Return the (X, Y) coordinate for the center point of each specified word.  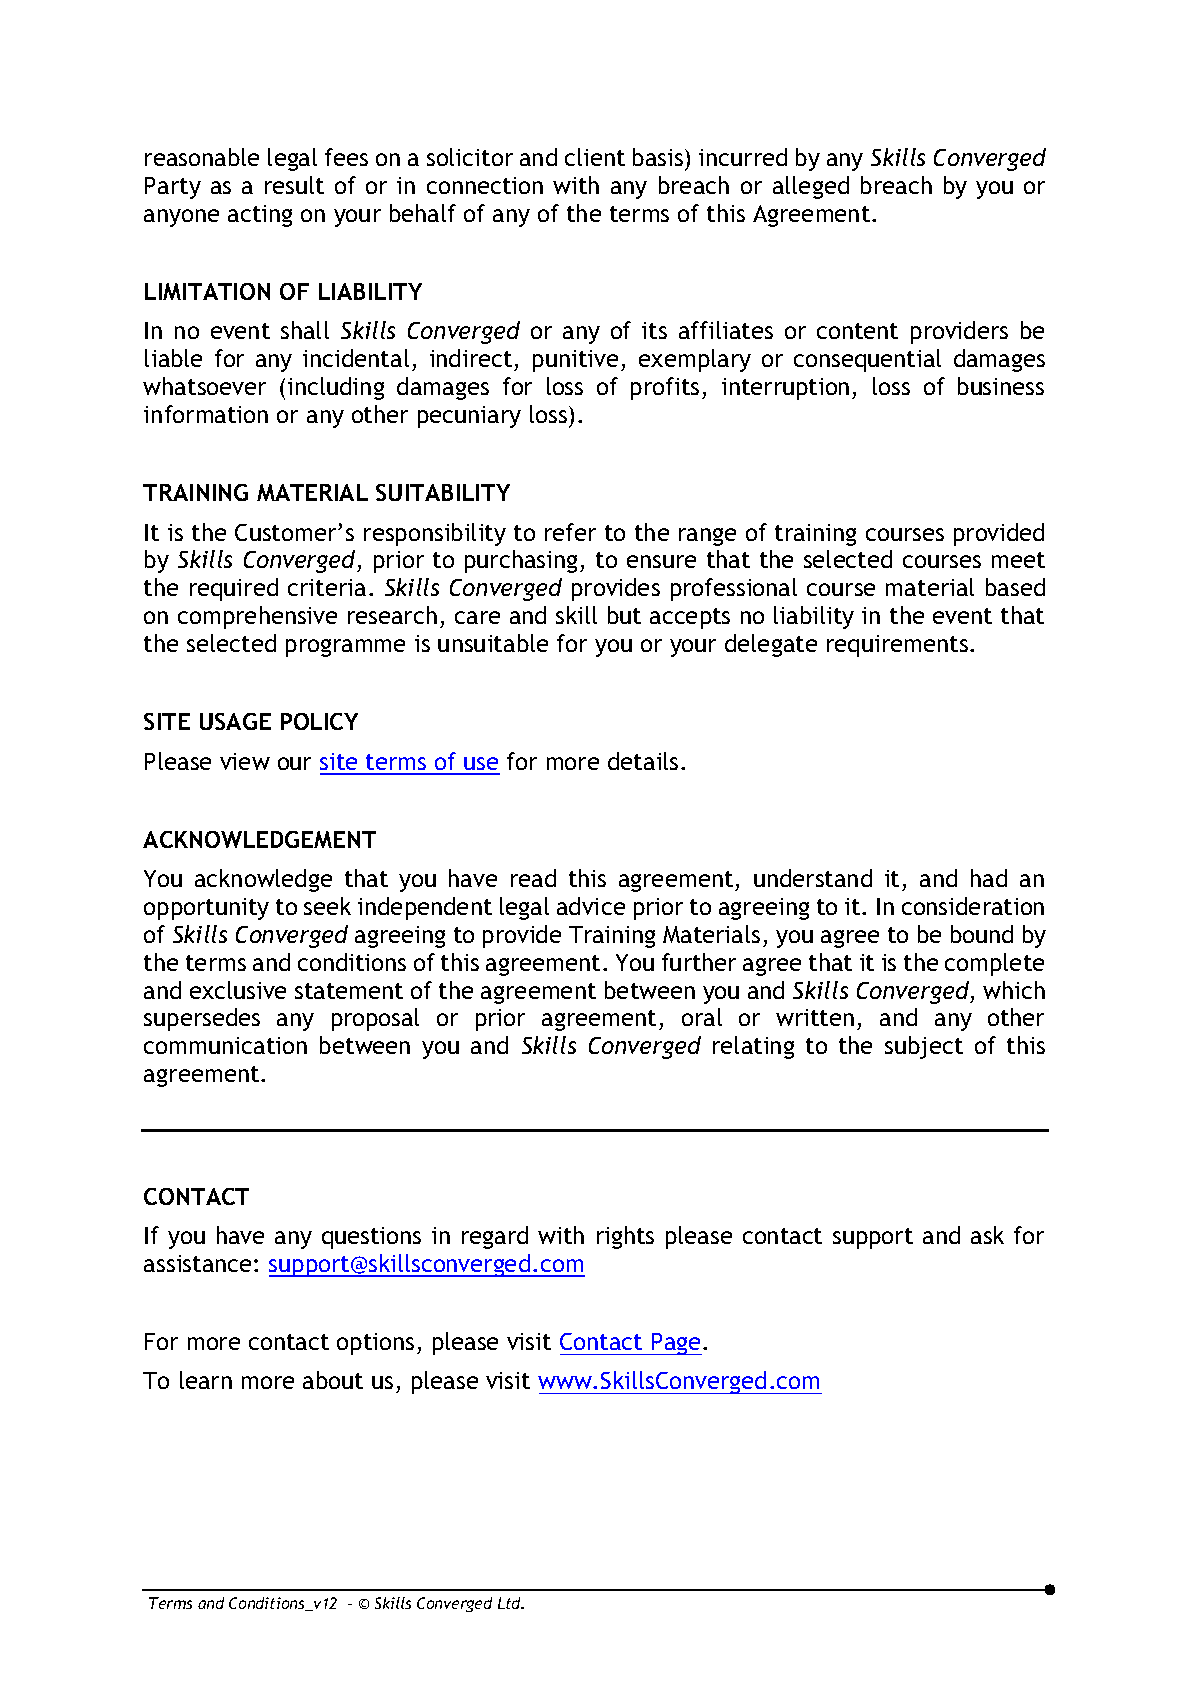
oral (702, 1017)
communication (225, 1045)
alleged (811, 187)
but (624, 615)
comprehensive (257, 617)
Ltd (511, 1603)
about (333, 1380)
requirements (899, 646)
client (595, 157)
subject (924, 1047)
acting (260, 216)
